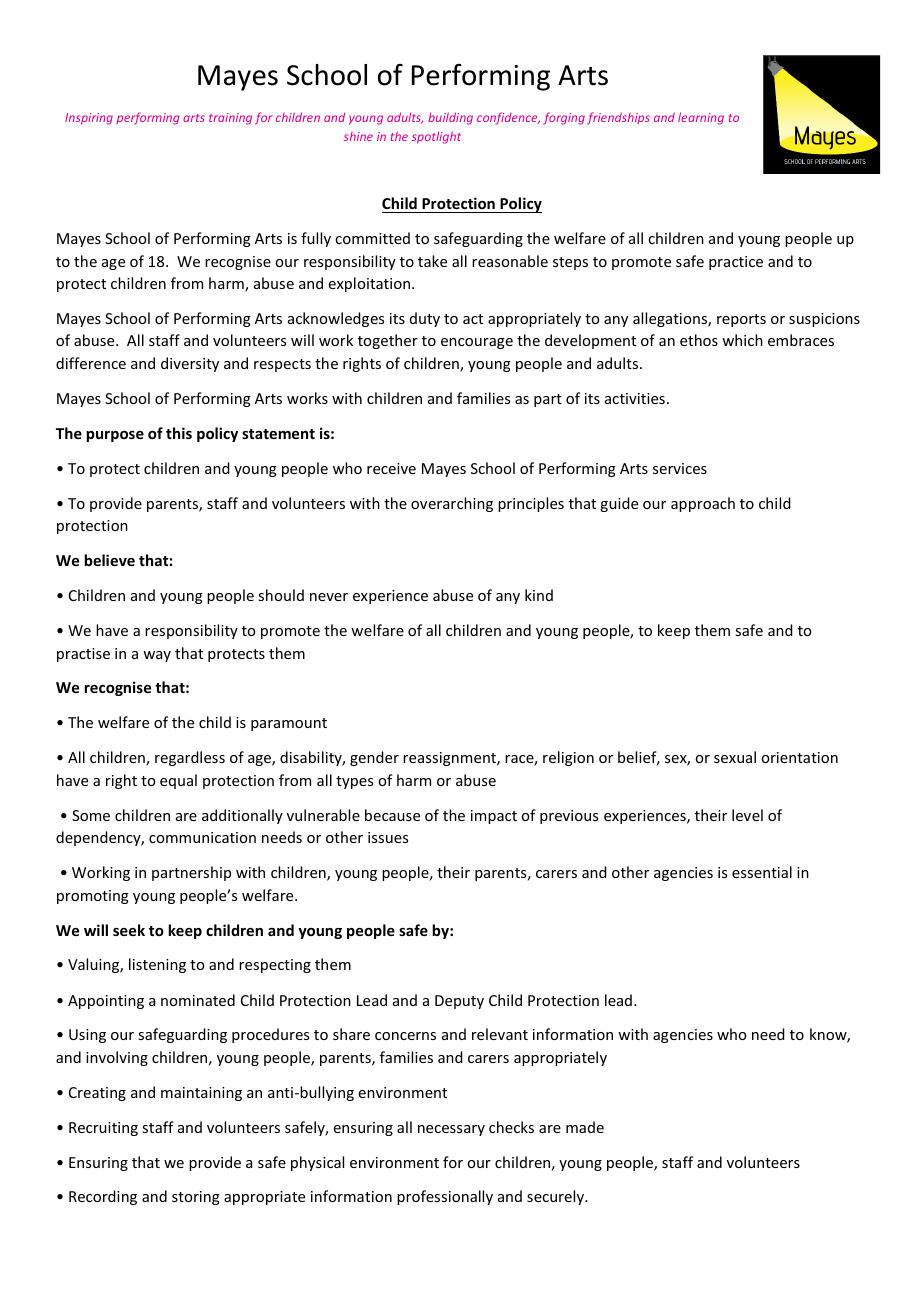 The image size is (924, 1307). Describe the element at coordinates (179, 433) in the page. I see `this` at that location.
